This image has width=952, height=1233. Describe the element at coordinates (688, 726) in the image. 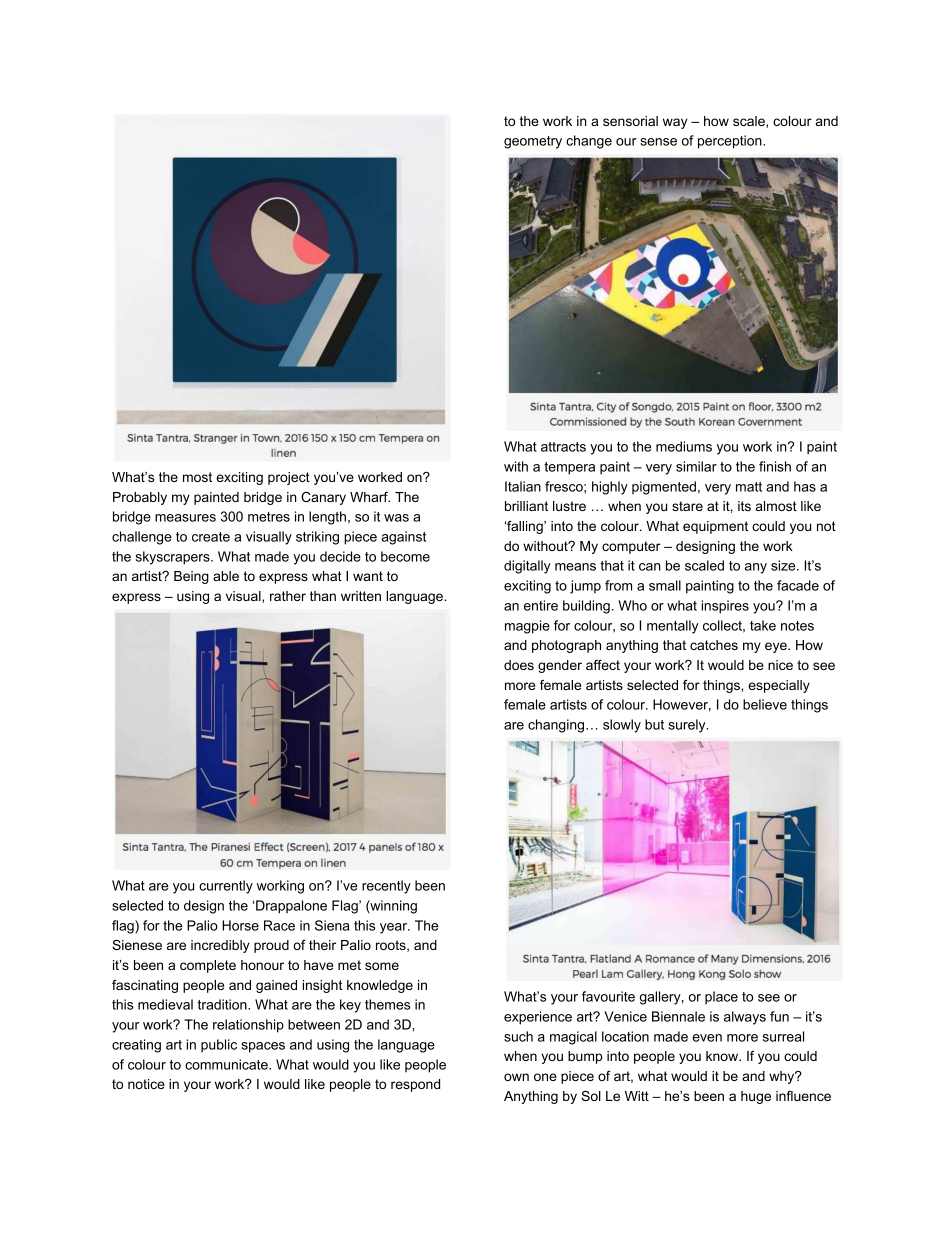

I see `surely` at that location.
